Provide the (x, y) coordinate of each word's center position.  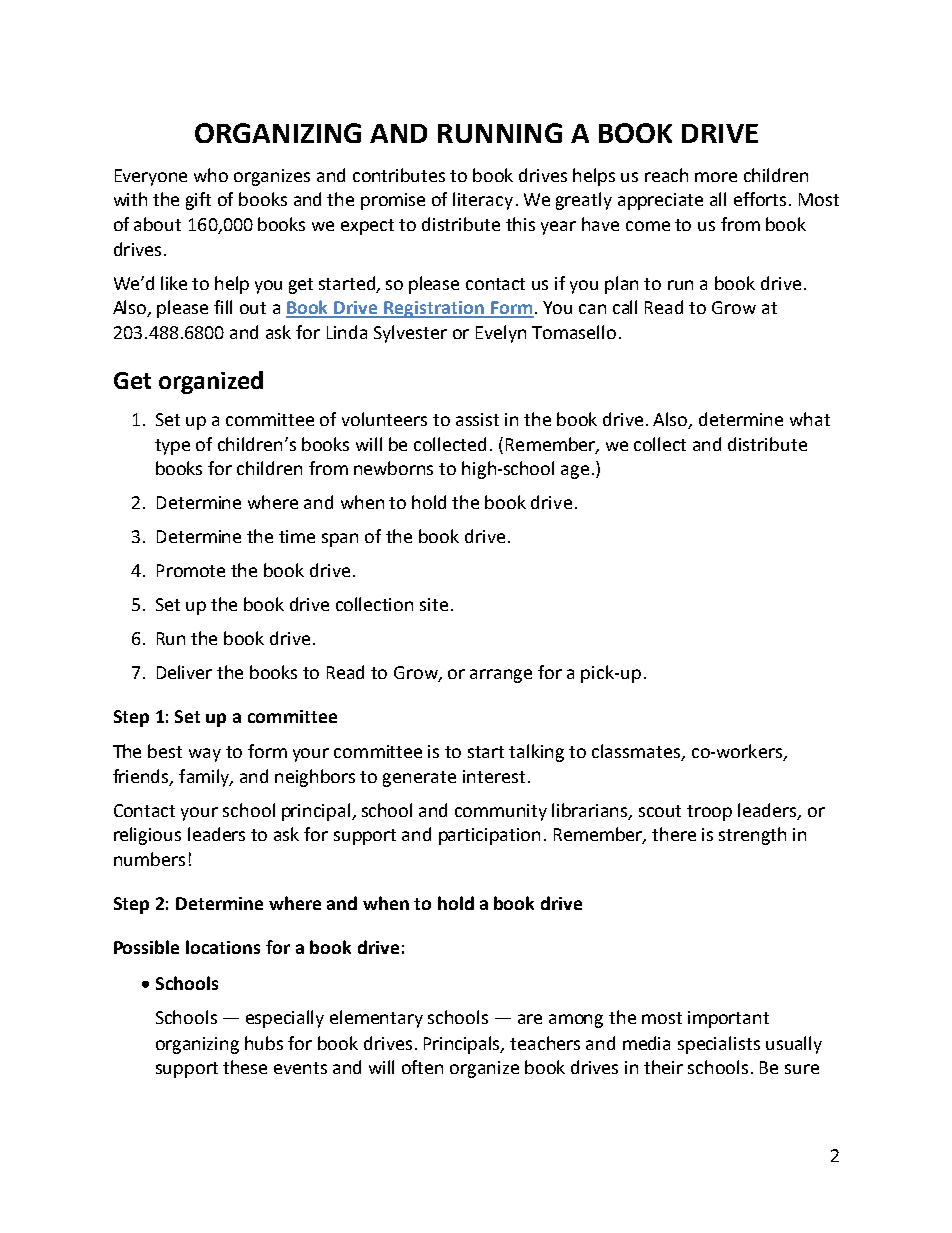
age (575, 472)
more (716, 177)
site (434, 604)
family (205, 778)
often (422, 1067)
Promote (191, 570)
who (211, 175)
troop (709, 813)
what (810, 419)
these (245, 1067)
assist (477, 419)
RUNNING (500, 133)
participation (489, 836)
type (172, 447)
